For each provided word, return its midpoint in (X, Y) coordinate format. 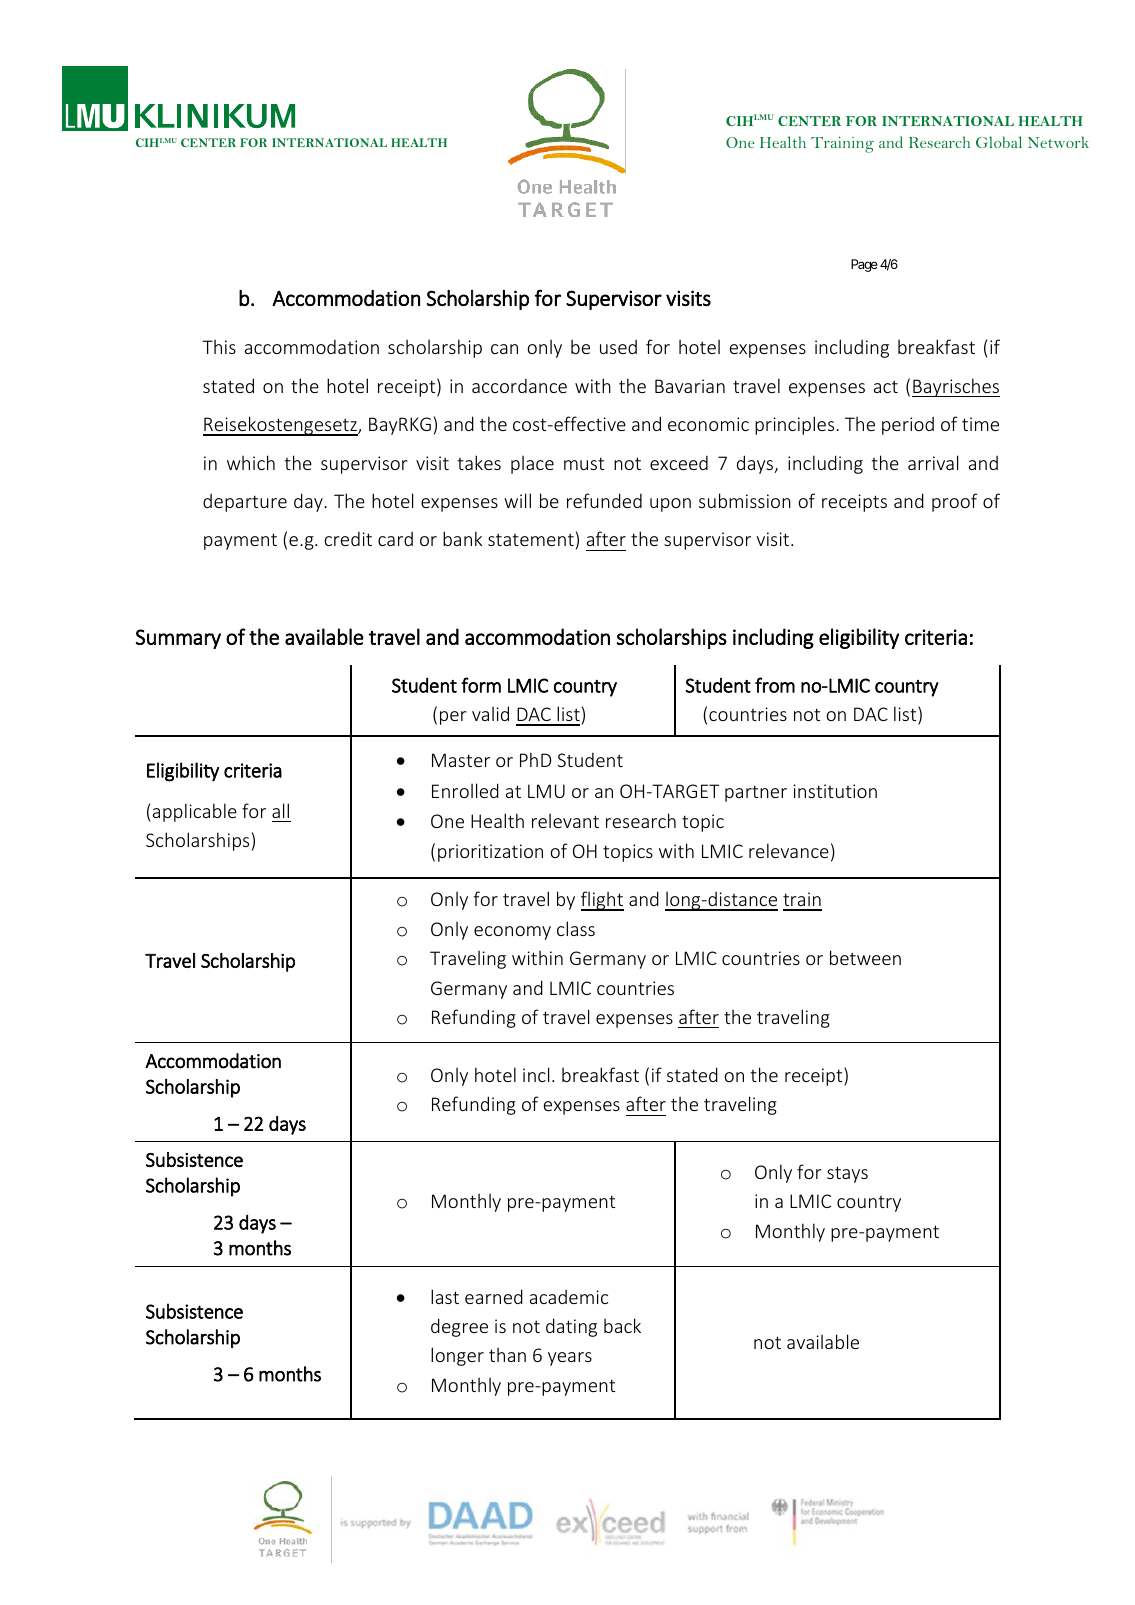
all (280, 810)
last (445, 1296)
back (622, 1325)
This (219, 346)
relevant (565, 820)
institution (835, 791)
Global (999, 142)
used (618, 347)
